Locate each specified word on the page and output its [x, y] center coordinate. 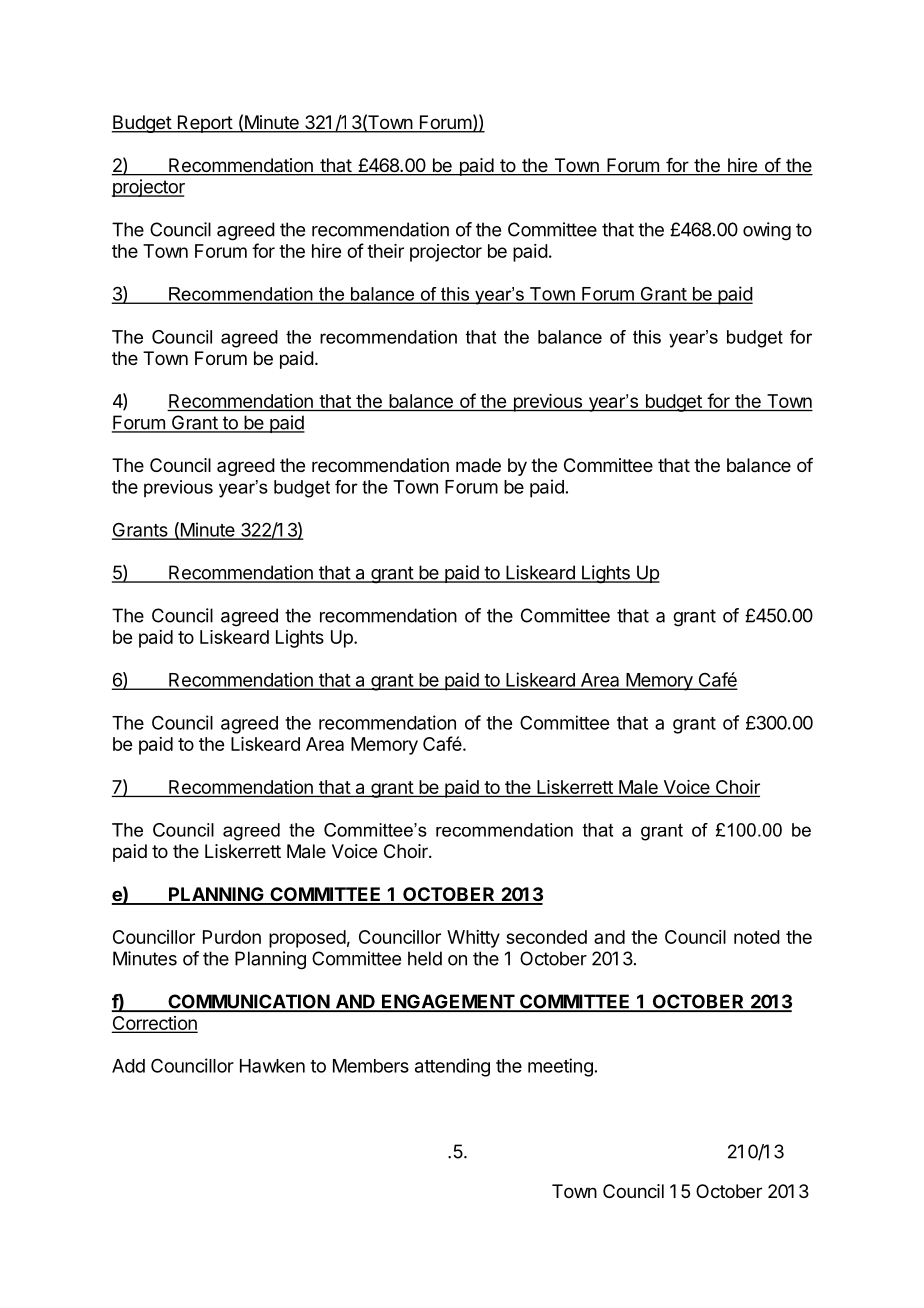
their [385, 251]
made [478, 465]
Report [204, 124]
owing [767, 231]
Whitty [473, 939]
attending [452, 1067]
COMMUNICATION [248, 1002]
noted [757, 937]
